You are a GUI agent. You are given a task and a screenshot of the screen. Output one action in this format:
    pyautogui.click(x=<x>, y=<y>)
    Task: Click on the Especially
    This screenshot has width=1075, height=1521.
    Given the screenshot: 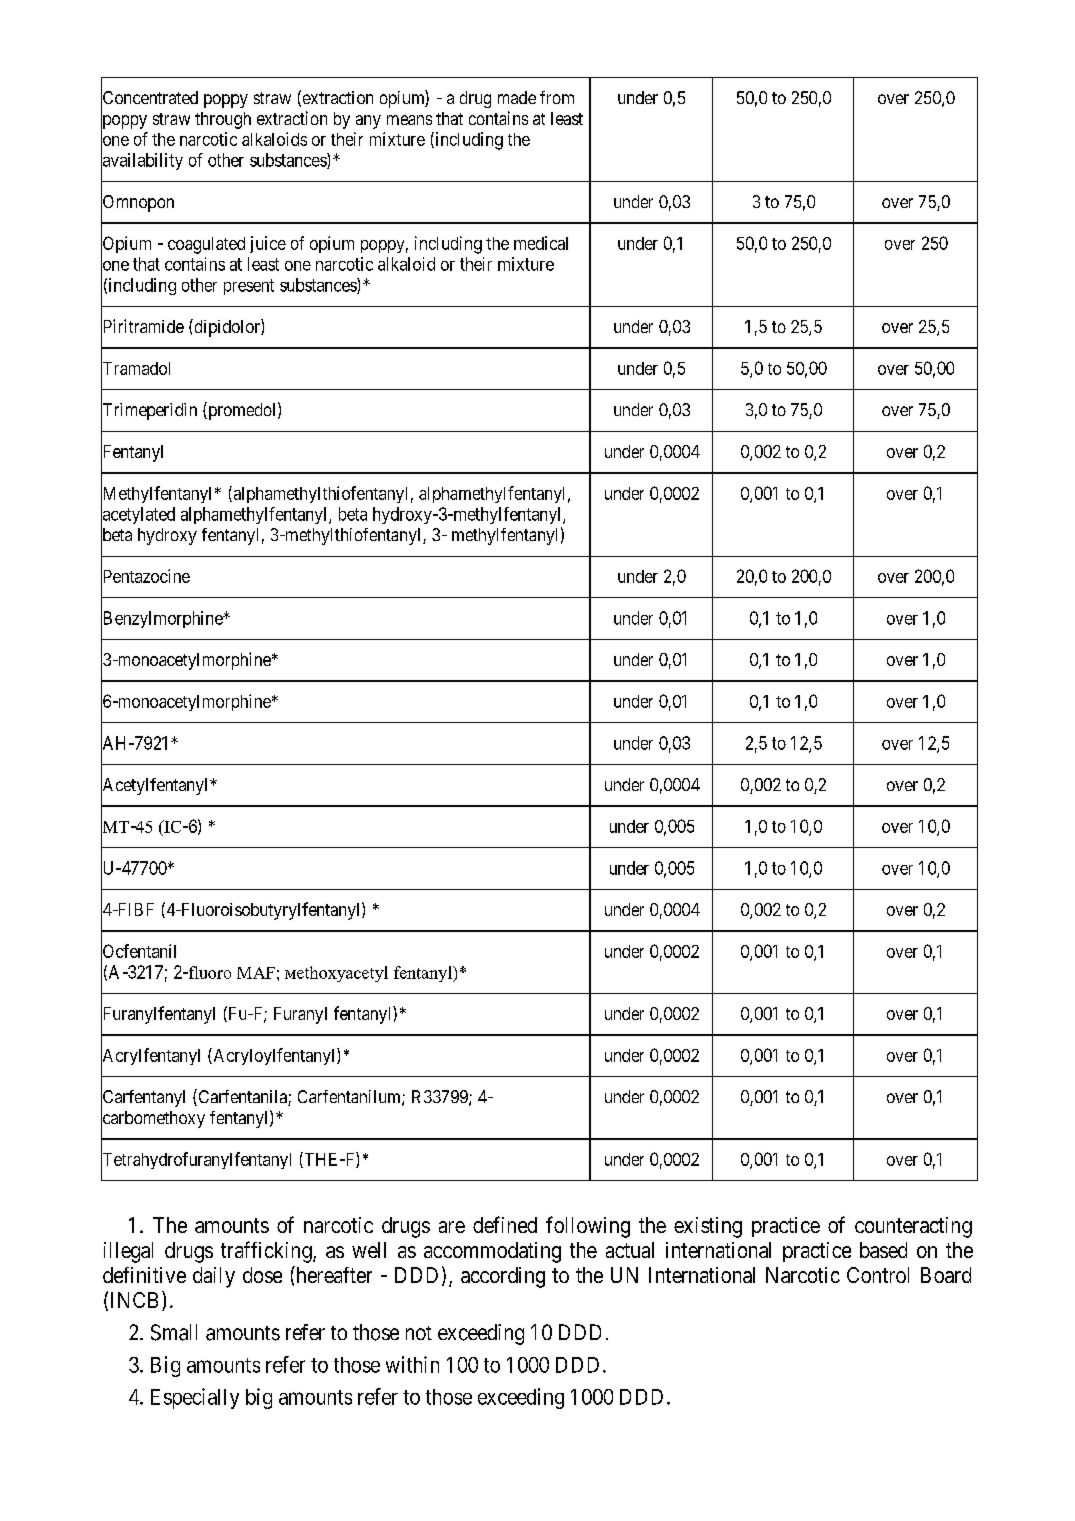 What is the action you would take?
    pyautogui.click(x=195, y=1398)
